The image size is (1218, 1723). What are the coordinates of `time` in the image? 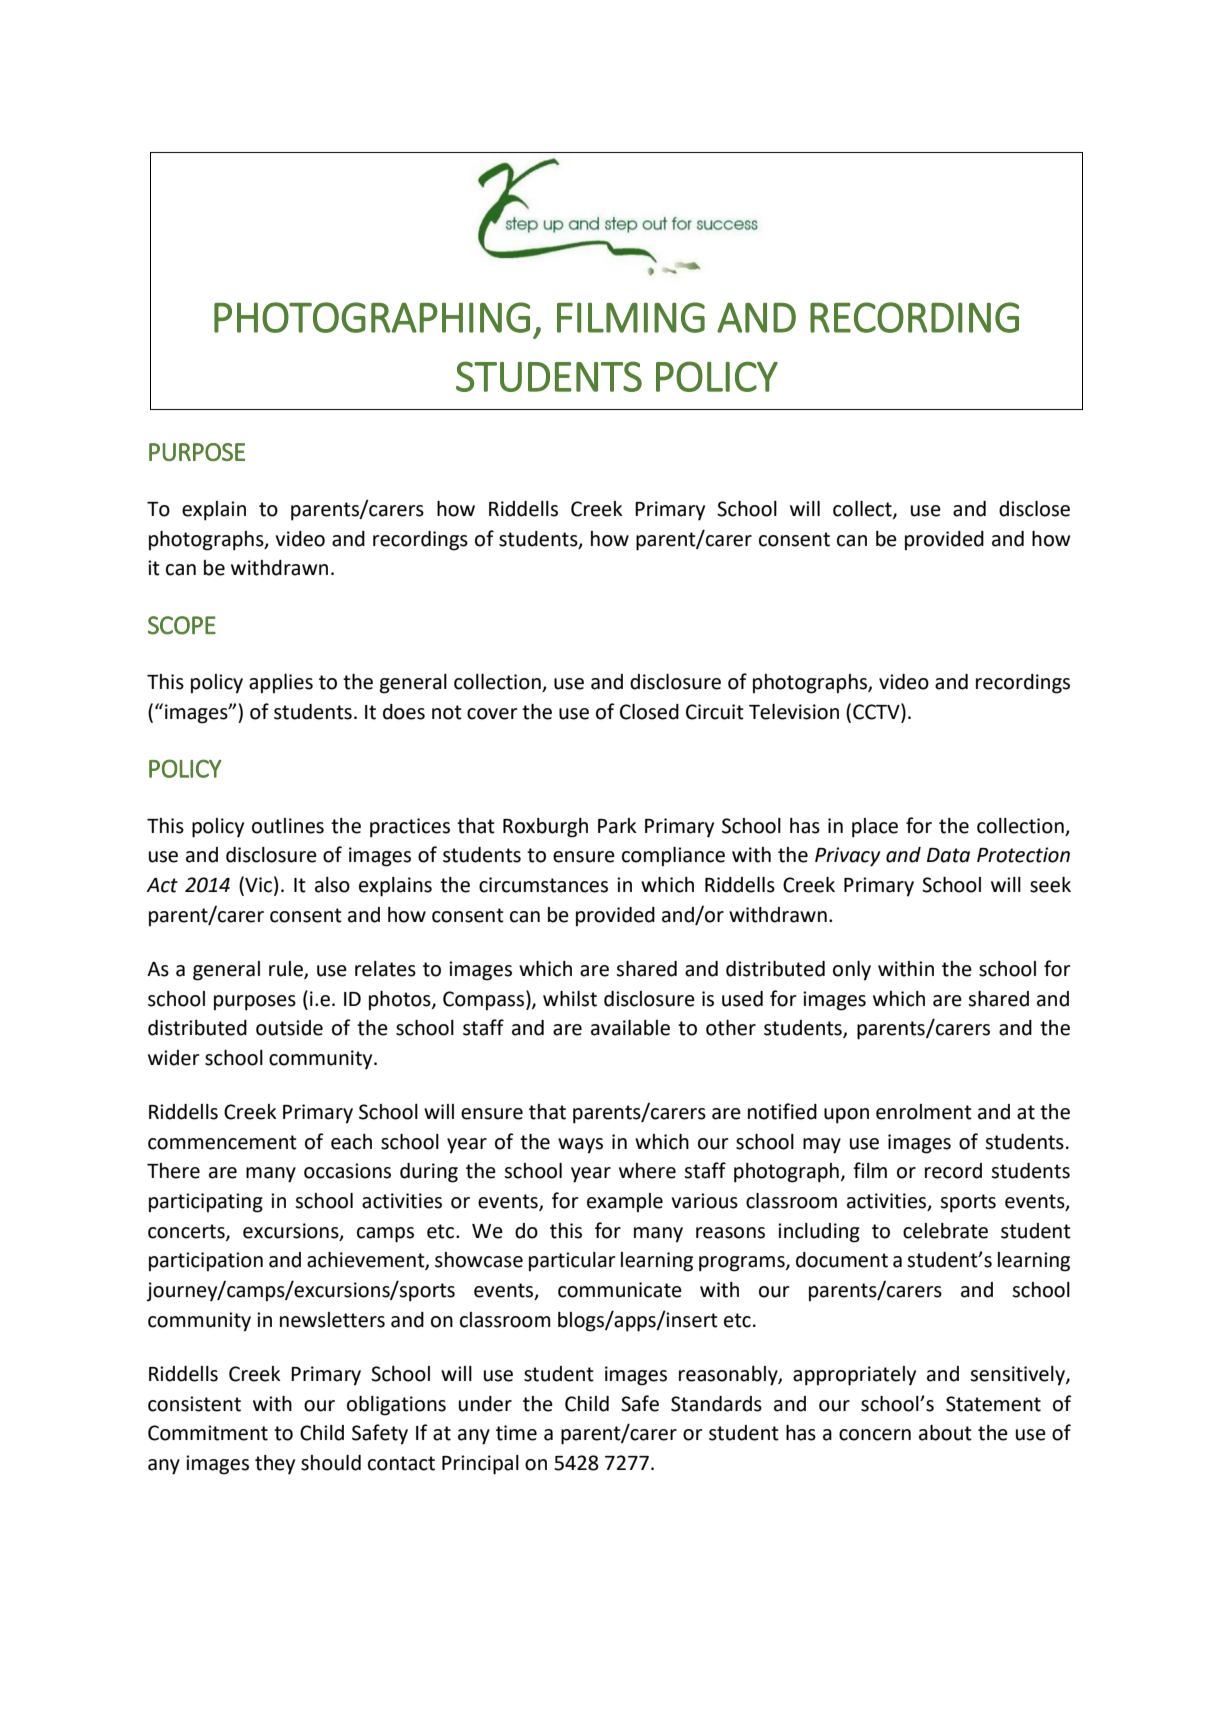 It's located at (516, 1433).
